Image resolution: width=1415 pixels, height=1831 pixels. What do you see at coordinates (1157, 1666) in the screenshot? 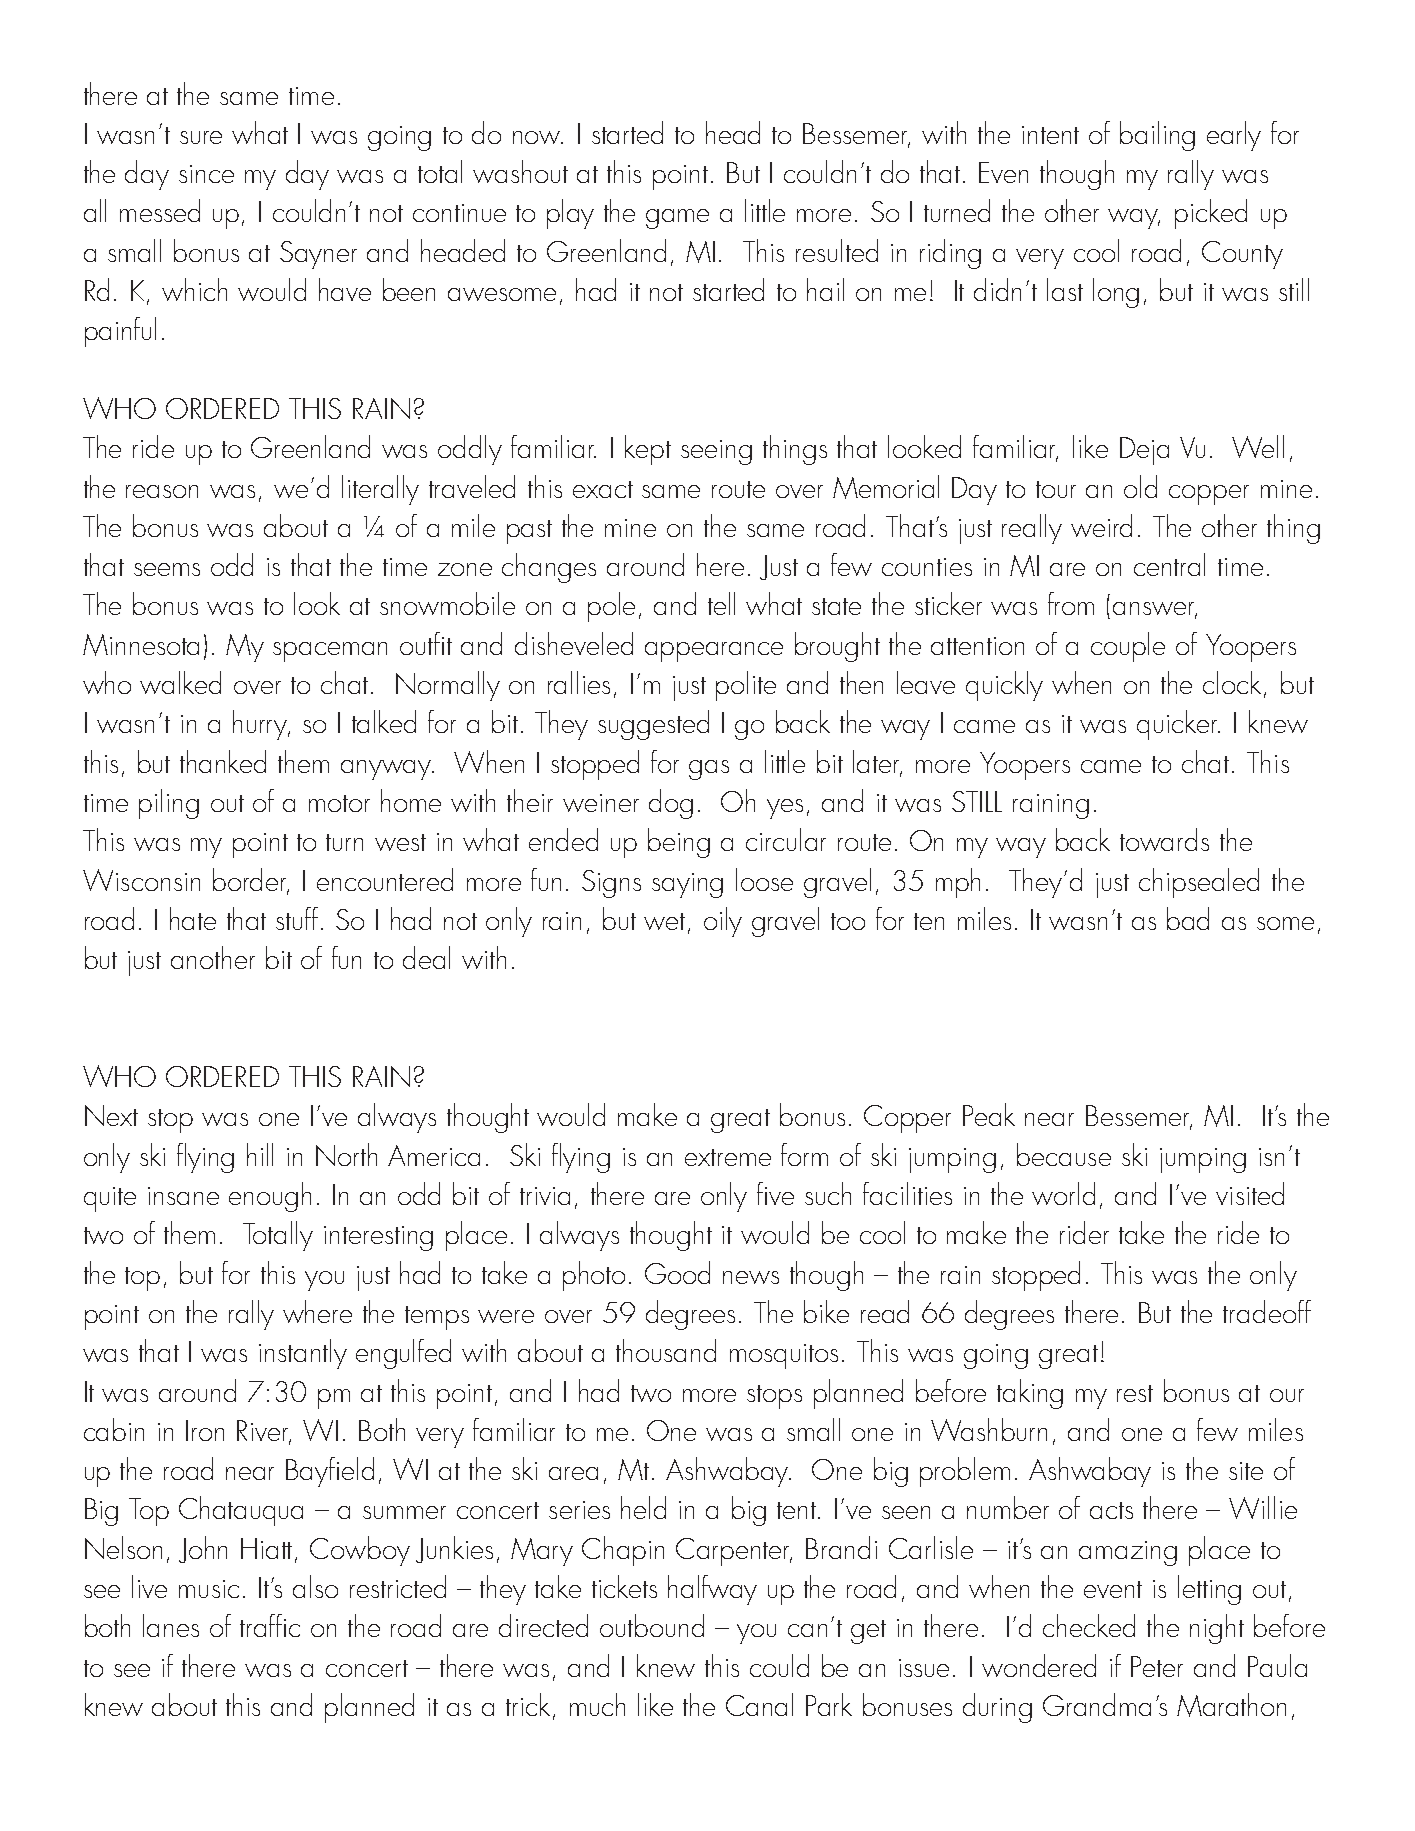
I see `Peter` at bounding box center [1157, 1666].
